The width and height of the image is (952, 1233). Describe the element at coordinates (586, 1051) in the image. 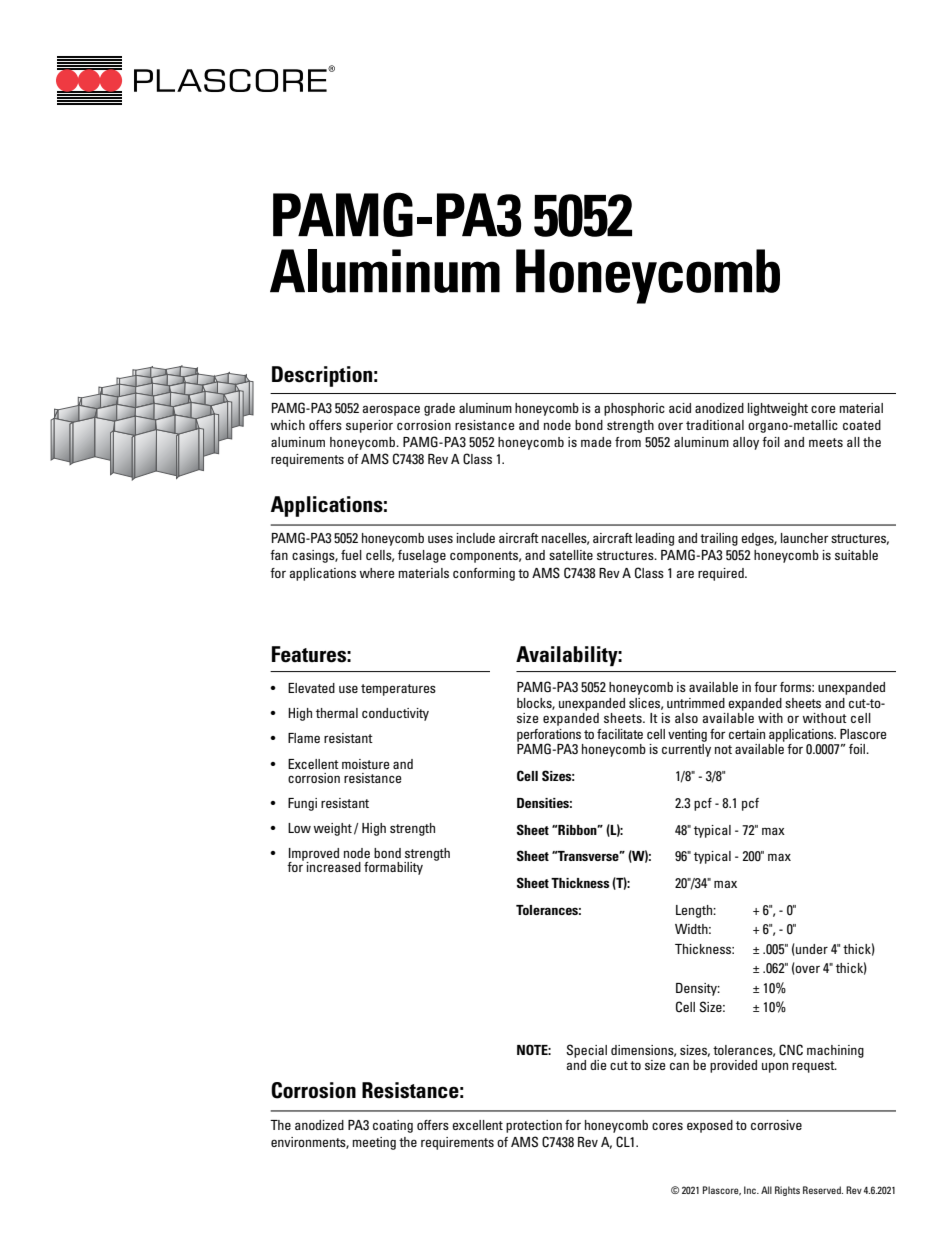

I see `Special` at that location.
